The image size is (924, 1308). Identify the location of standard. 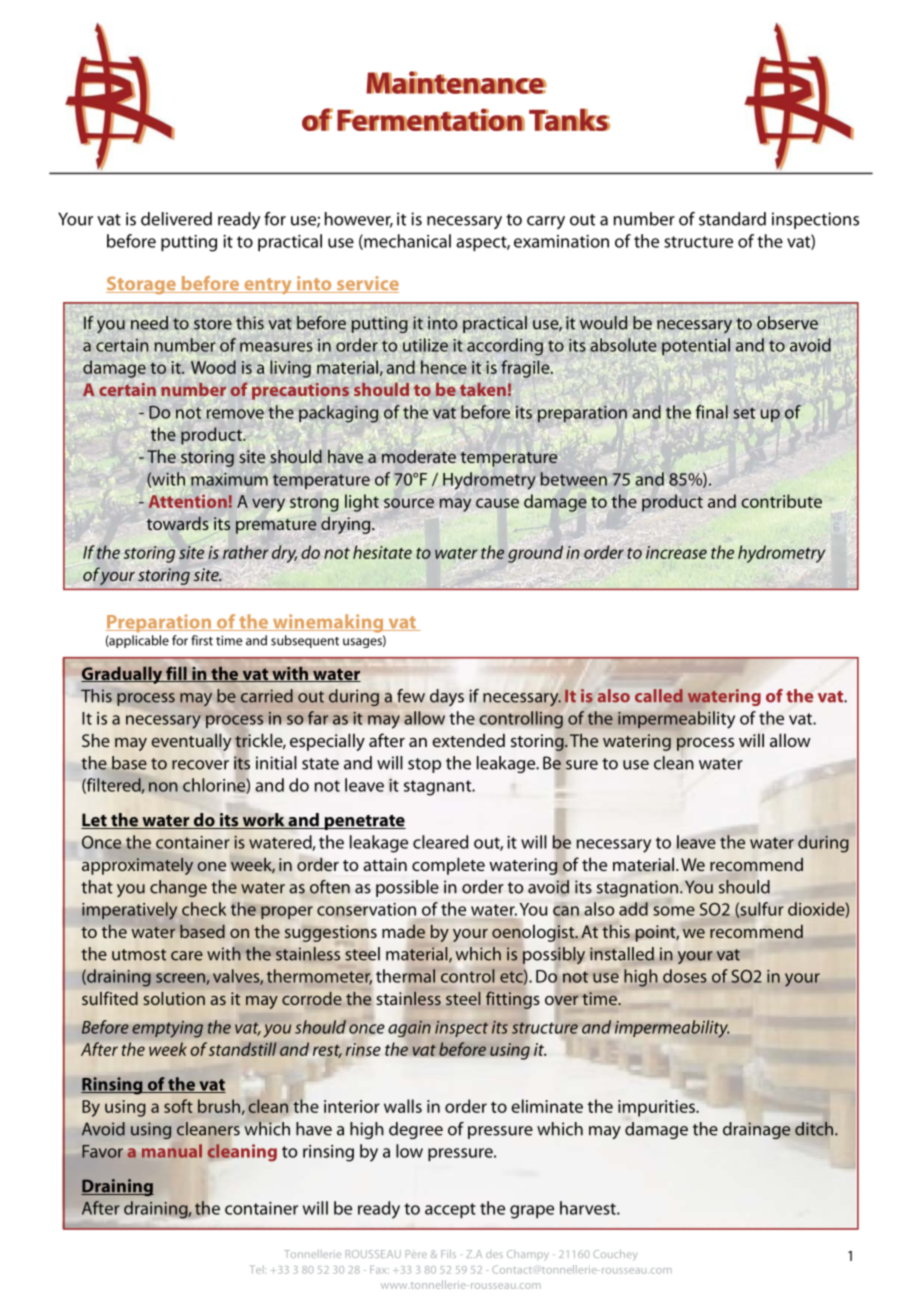
(732, 219).
